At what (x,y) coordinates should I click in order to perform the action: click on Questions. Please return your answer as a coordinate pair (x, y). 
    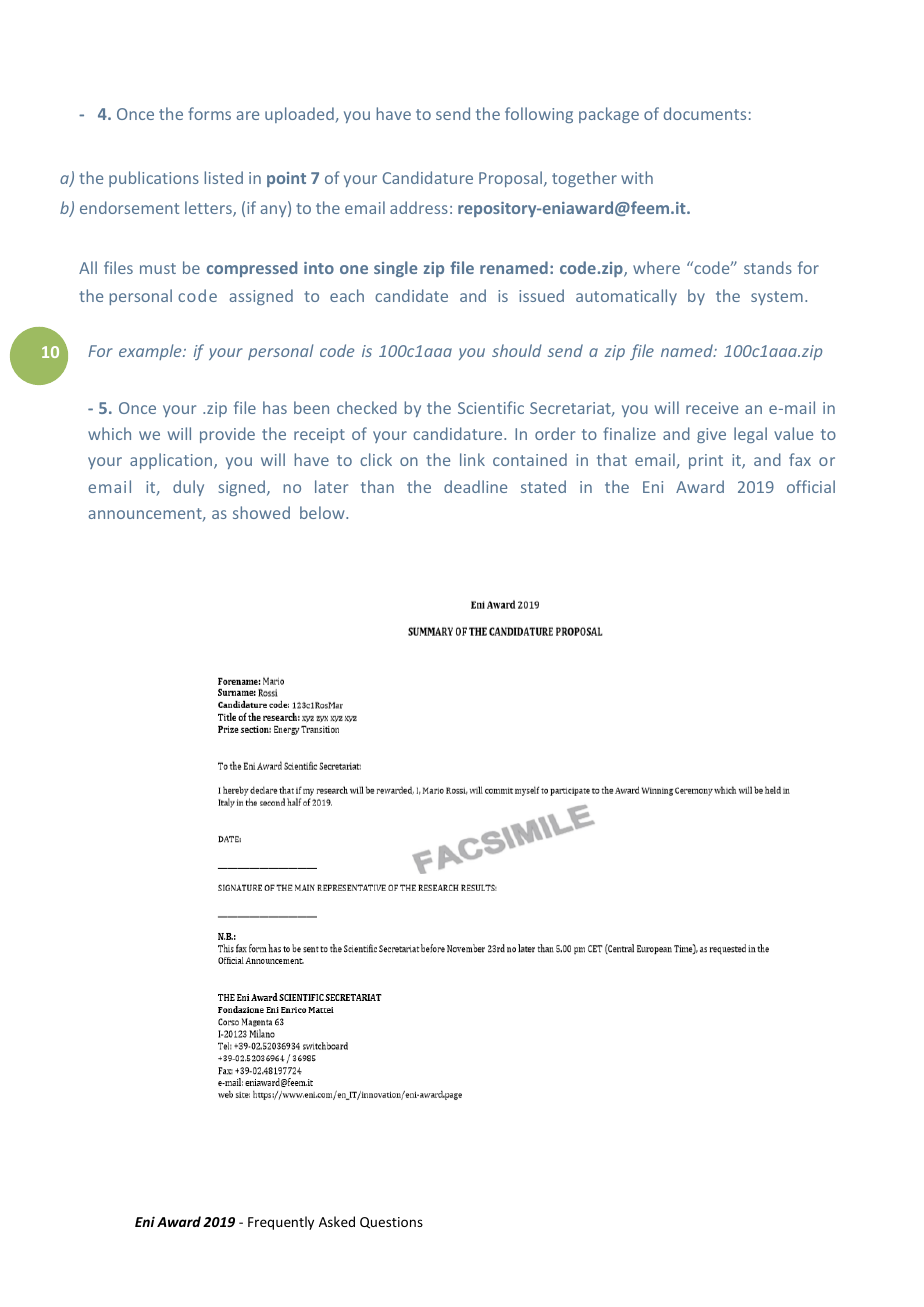
    Looking at the image, I should click on (391, 1223).
